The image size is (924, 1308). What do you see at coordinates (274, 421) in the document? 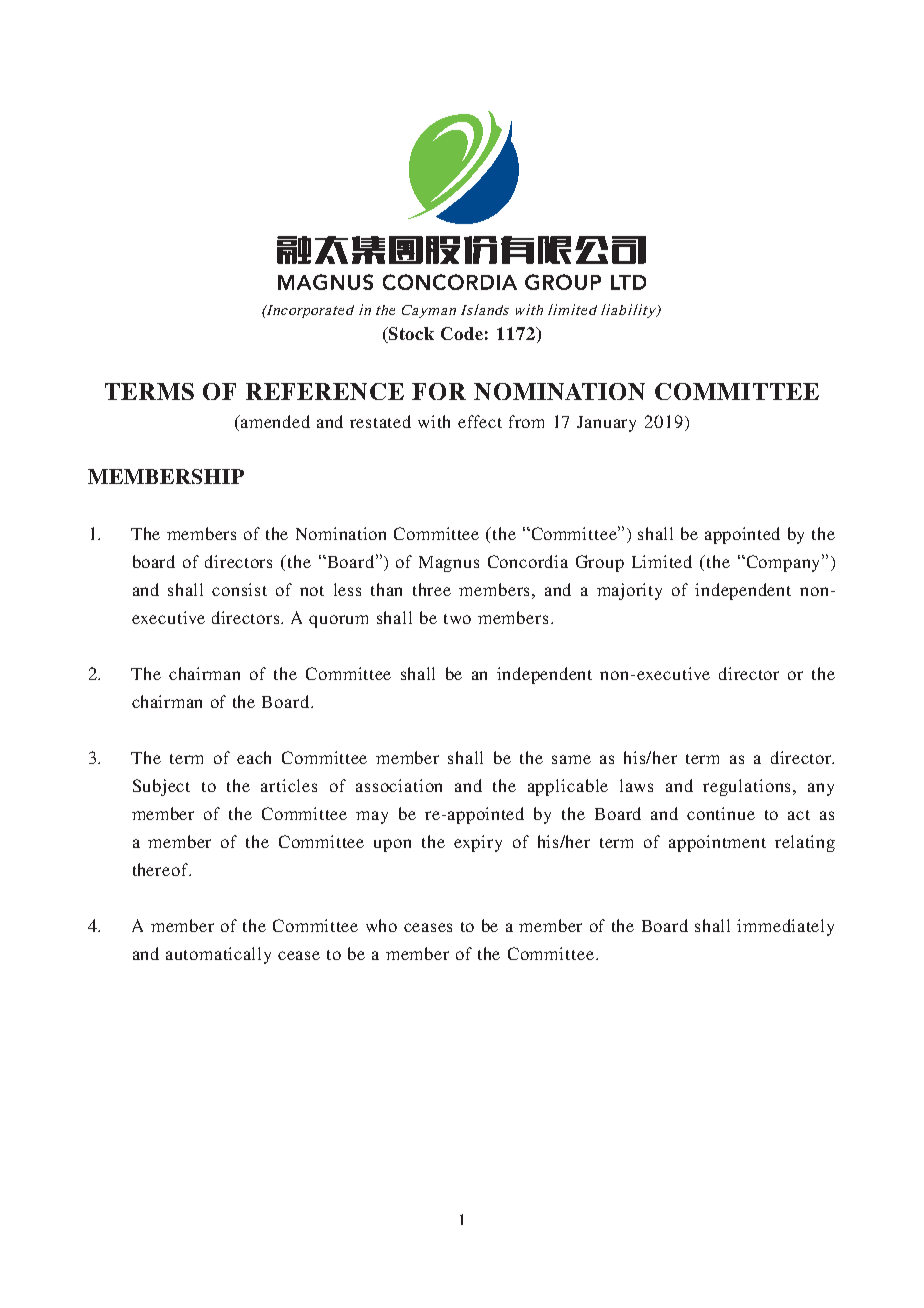
I see `amended` at bounding box center [274, 421].
